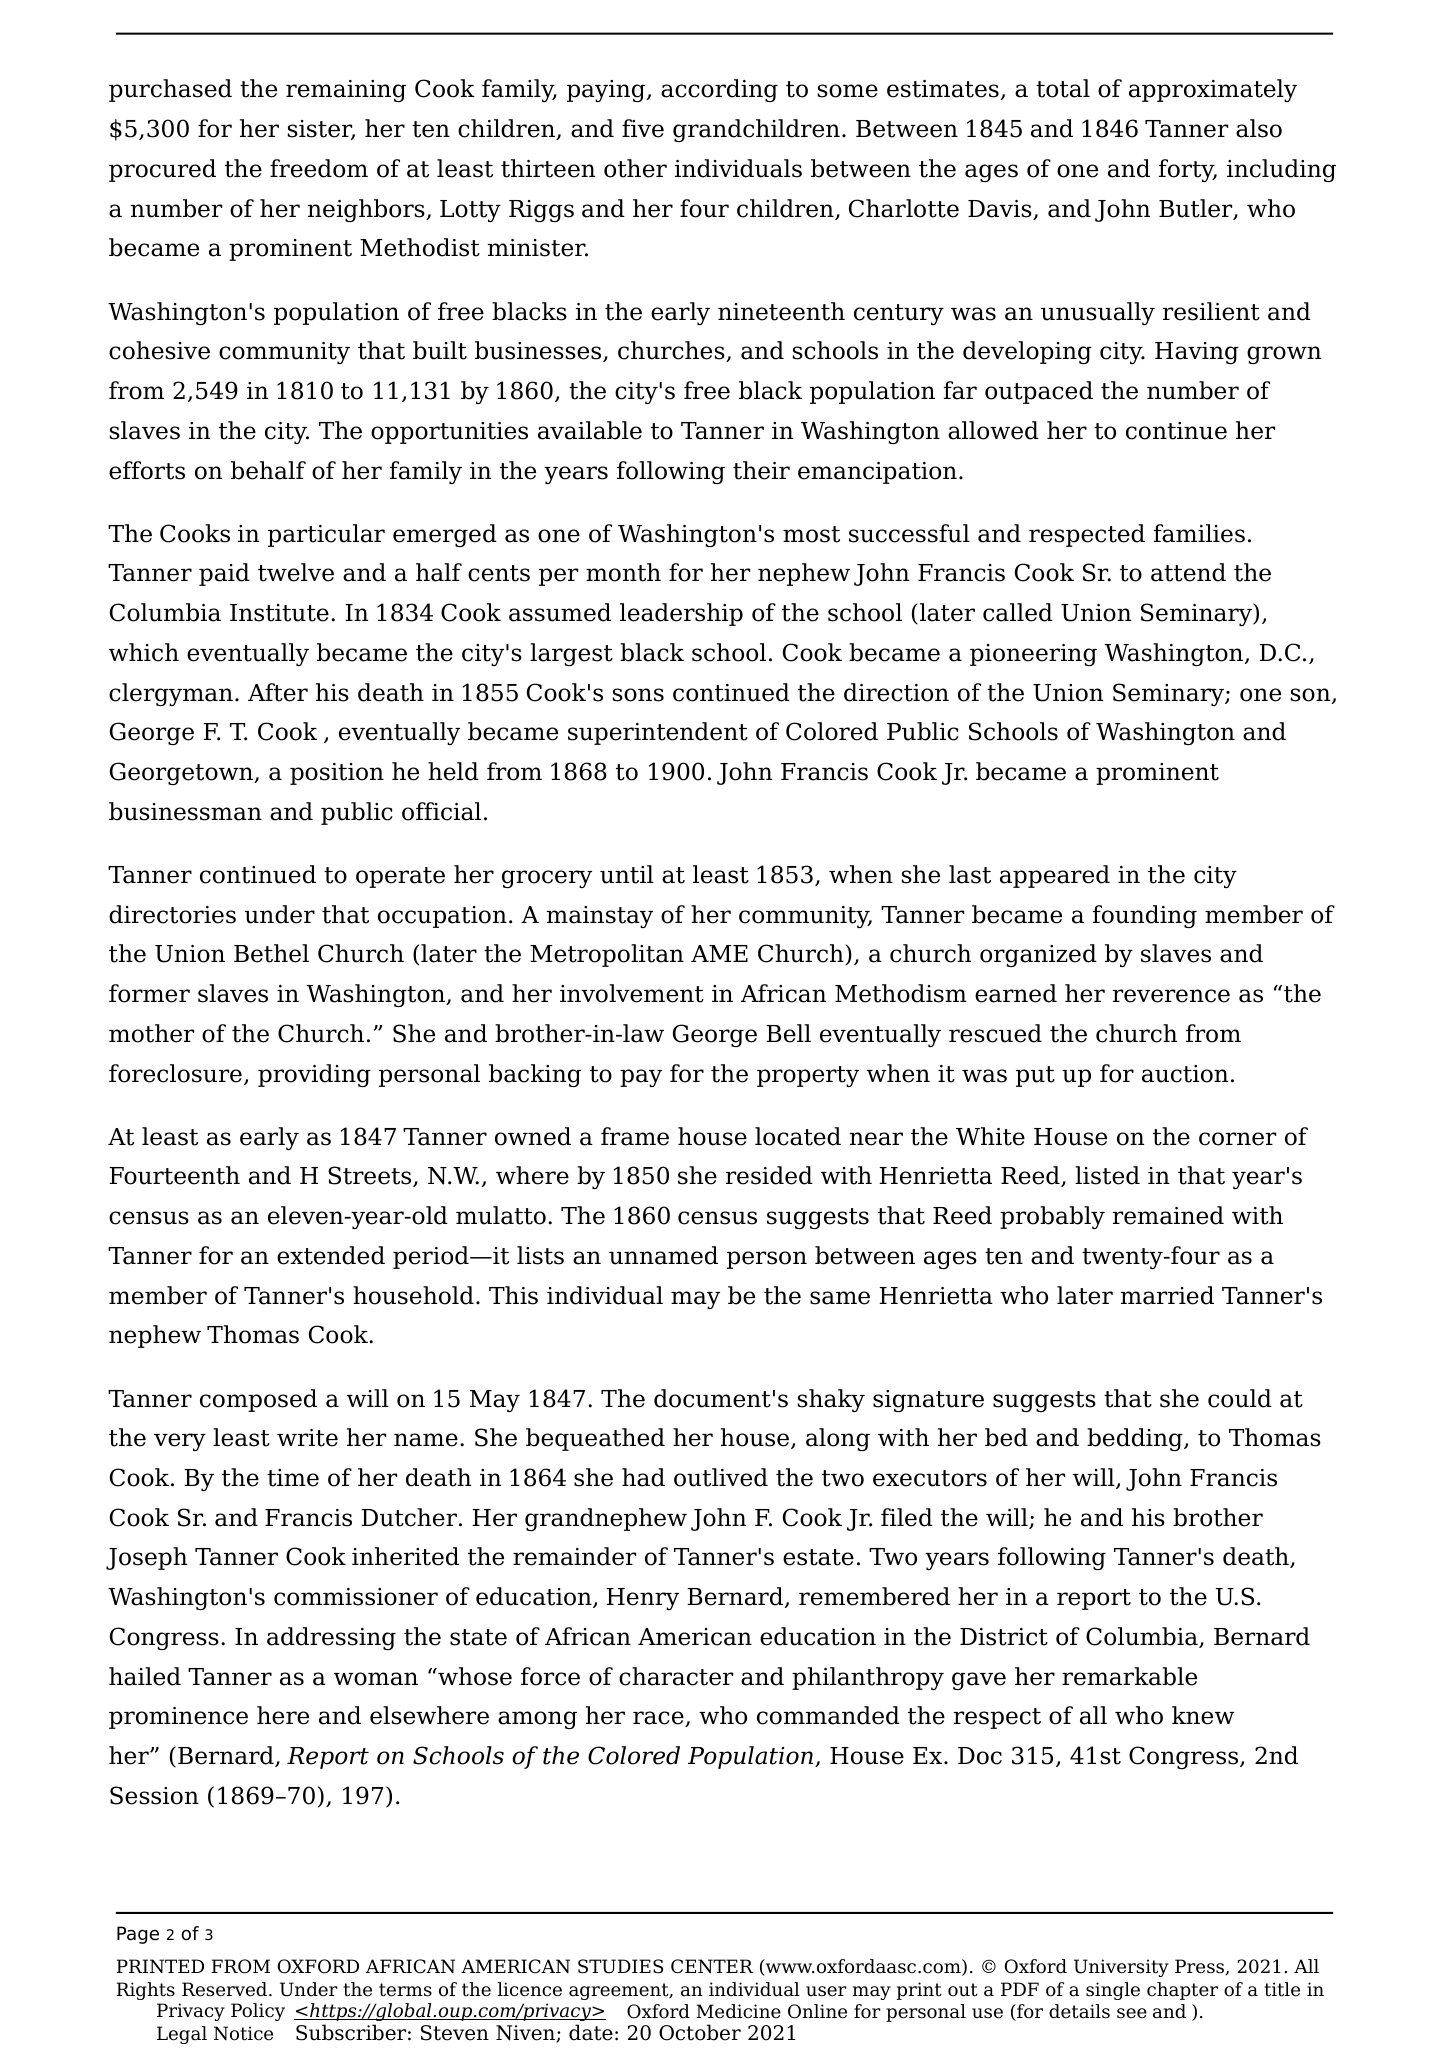 This screenshot has width=1449, height=2050. I want to click on CENTER, so click(712, 1966).
